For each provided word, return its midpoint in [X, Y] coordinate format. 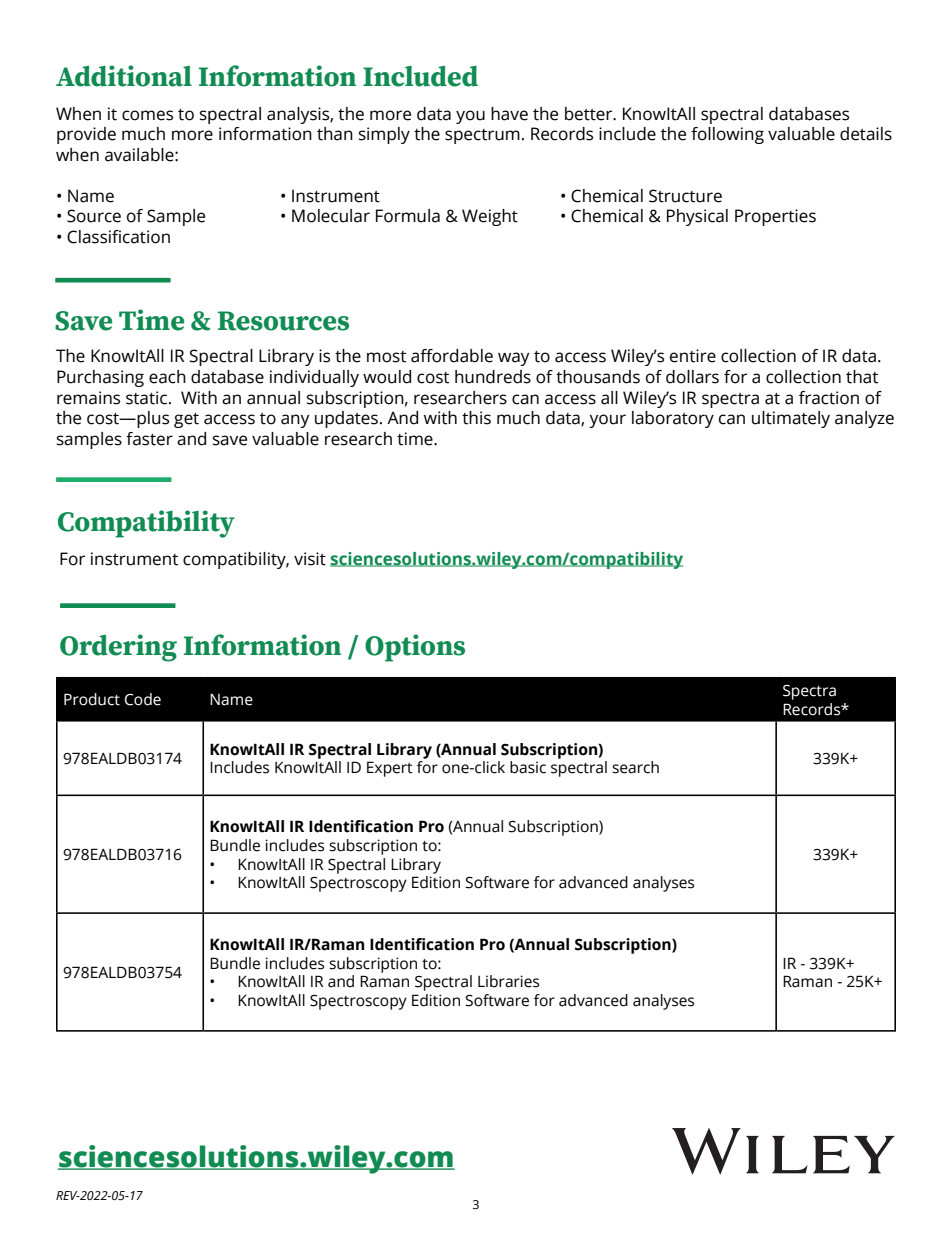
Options [415, 648]
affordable [452, 356]
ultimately [791, 419]
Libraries [508, 981]
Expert [390, 769]
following [727, 135]
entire [693, 356]
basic [528, 767]
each [167, 377]
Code [143, 699]
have [509, 114]
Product [92, 699]
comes [147, 115]
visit [310, 559]
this [476, 418]
